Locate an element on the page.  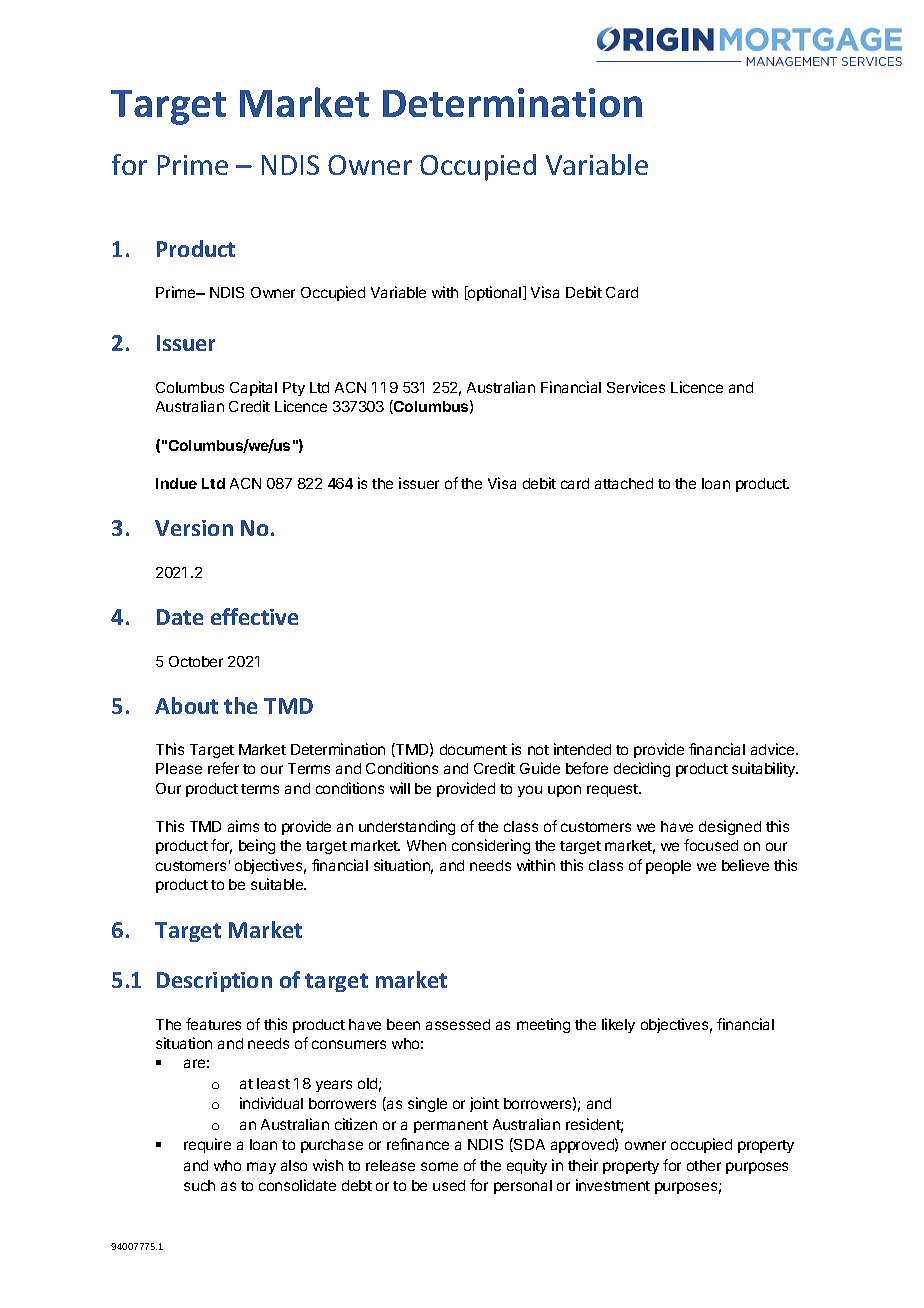
deciding is located at coordinates (642, 769).
